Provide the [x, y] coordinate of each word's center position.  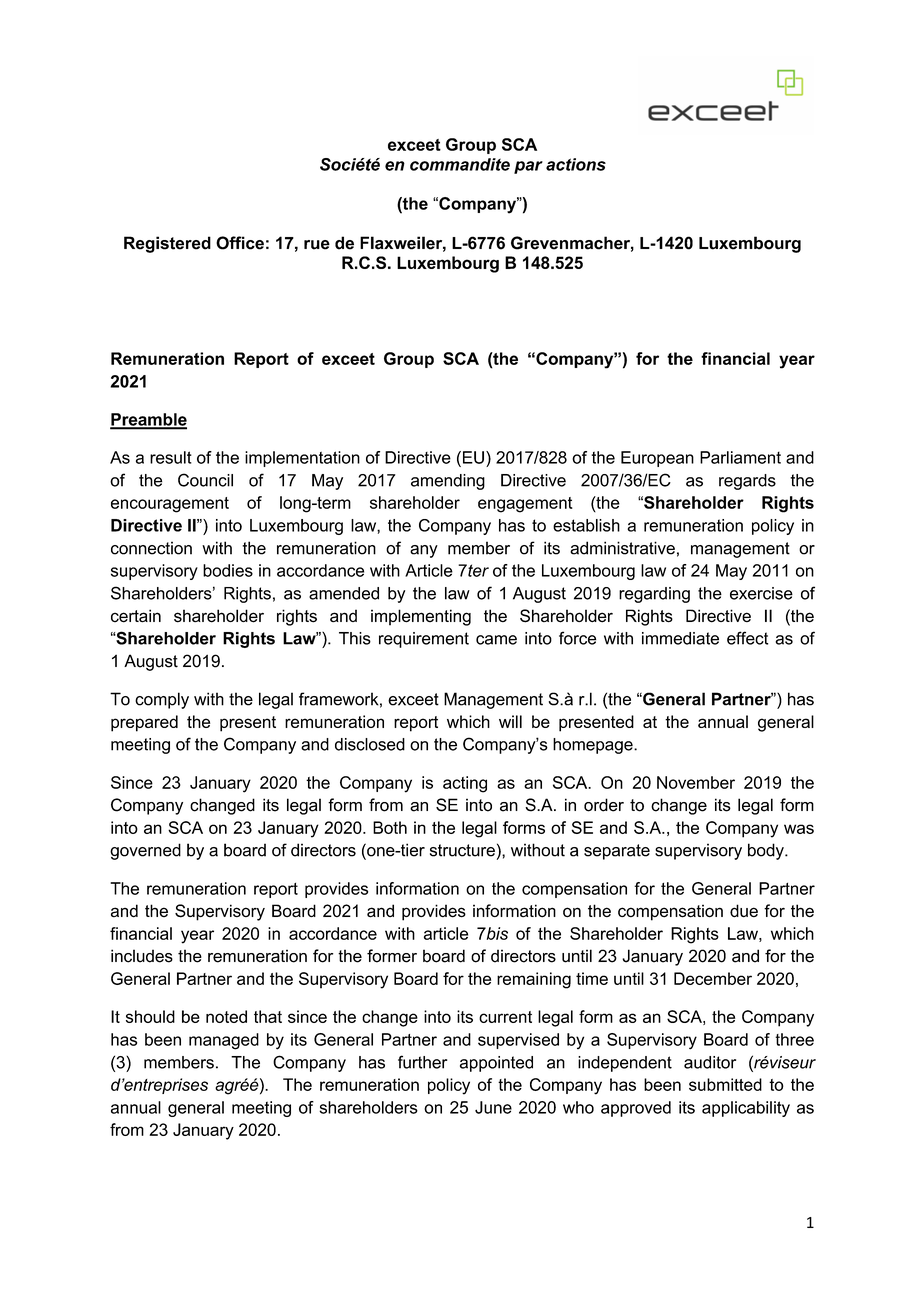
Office [240, 243]
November [696, 782]
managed [224, 1041]
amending [448, 482]
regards [747, 482]
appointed [496, 1064]
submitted [725, 1084]
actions [576, 164]
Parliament [740, 457]
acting [465, 784]
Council [205, 480]
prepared [144, 723]
